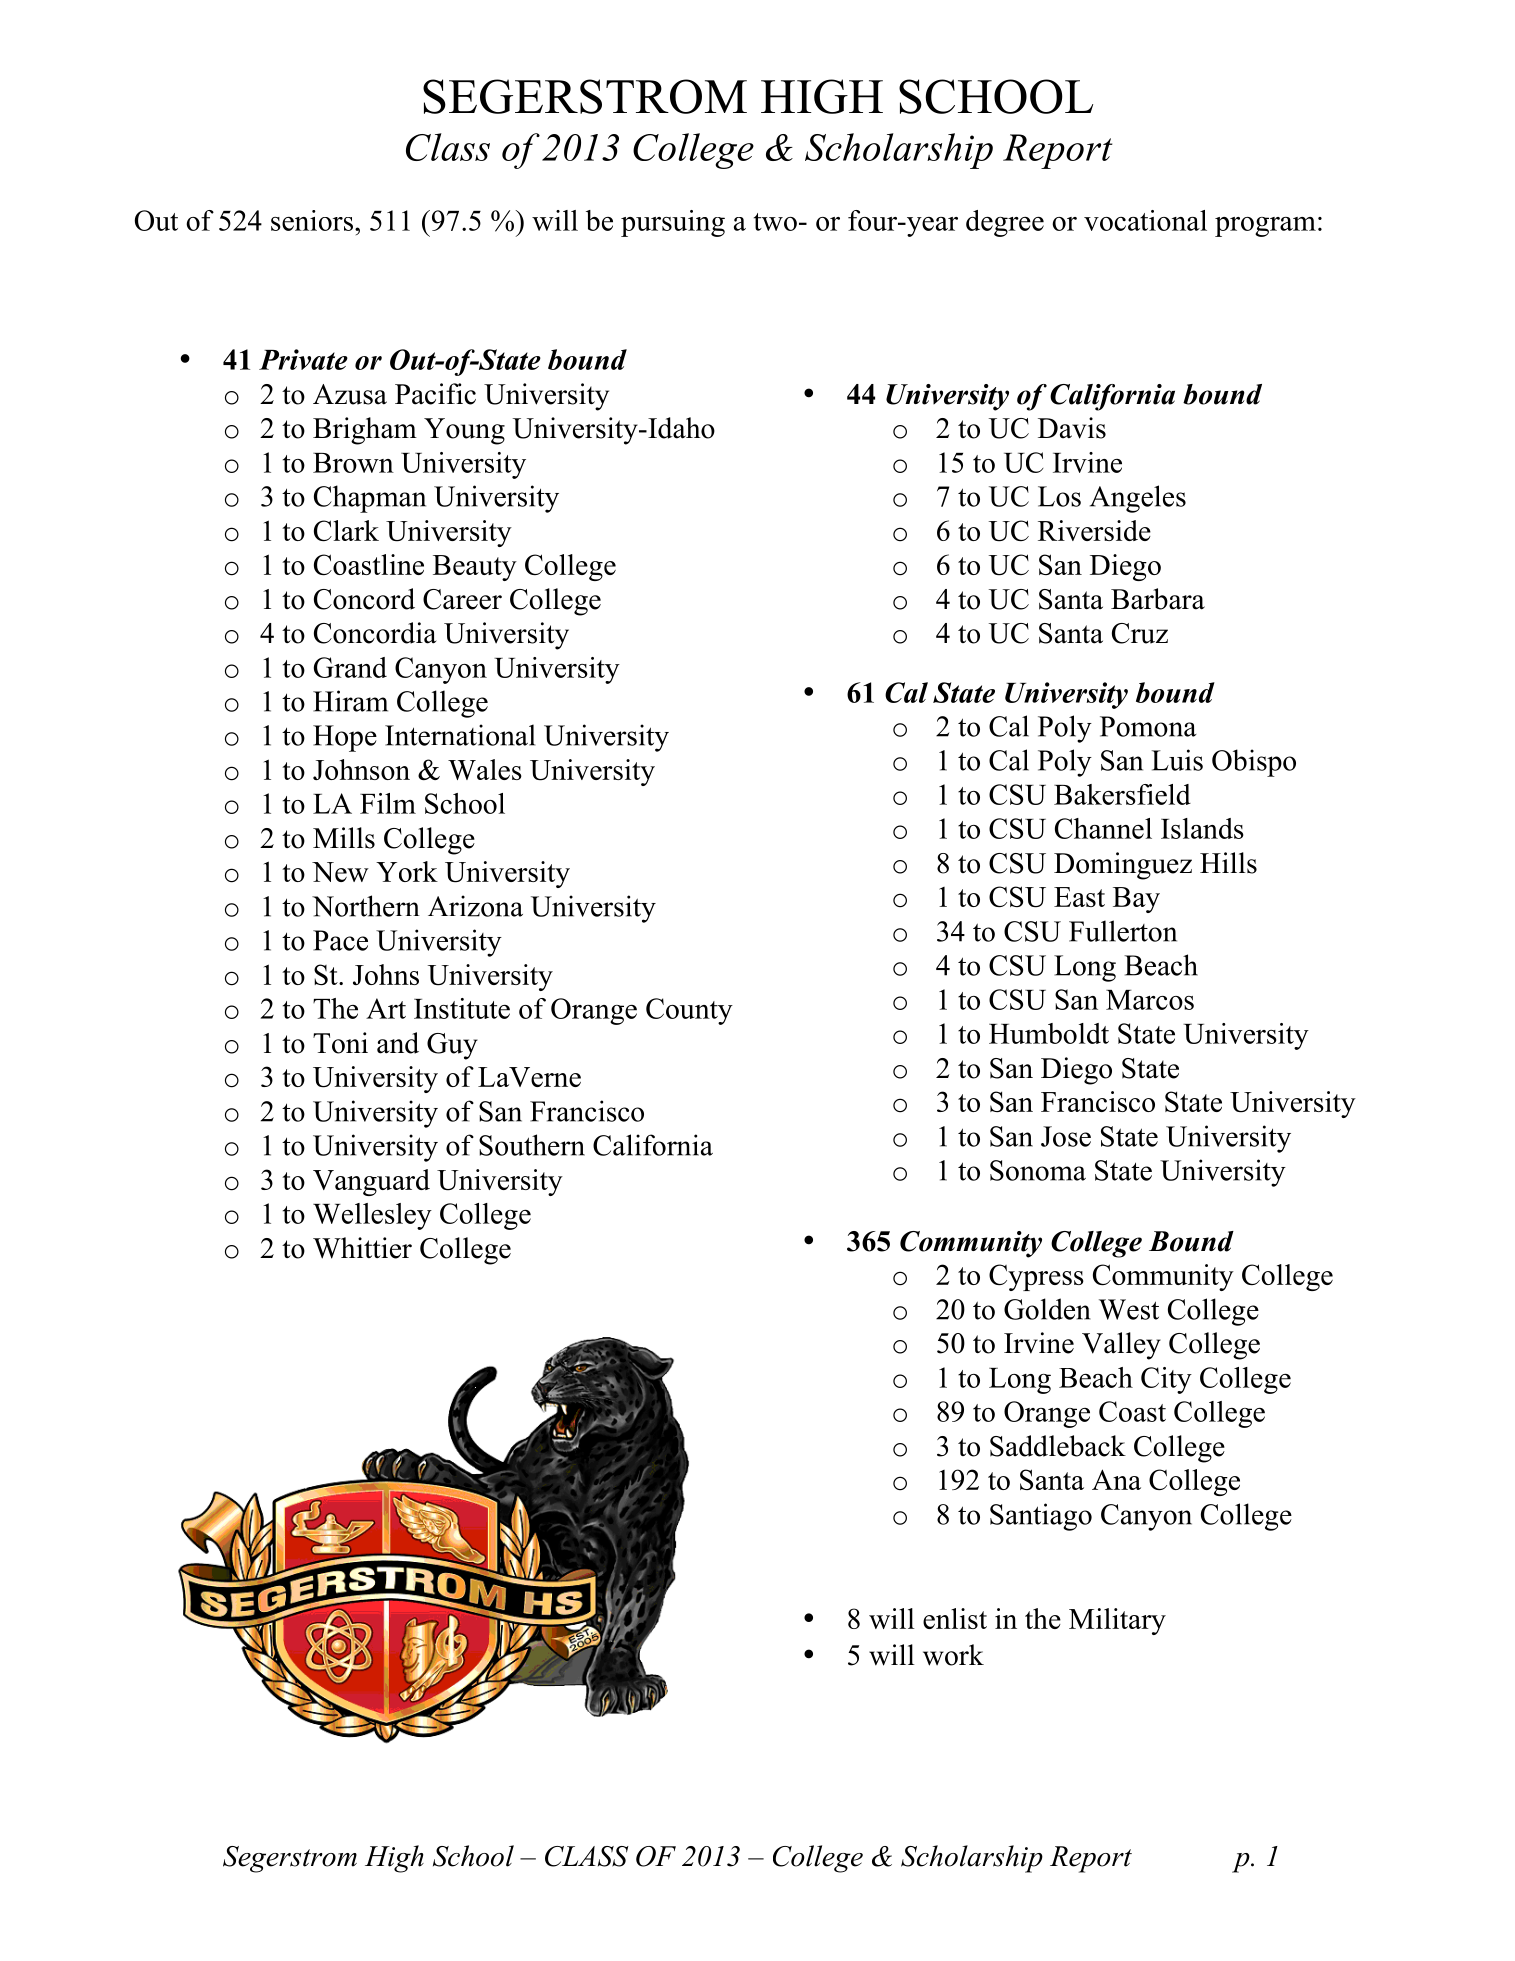 This document has width=1515, height=1961. I want to click on Northern, so click(366, 906).
